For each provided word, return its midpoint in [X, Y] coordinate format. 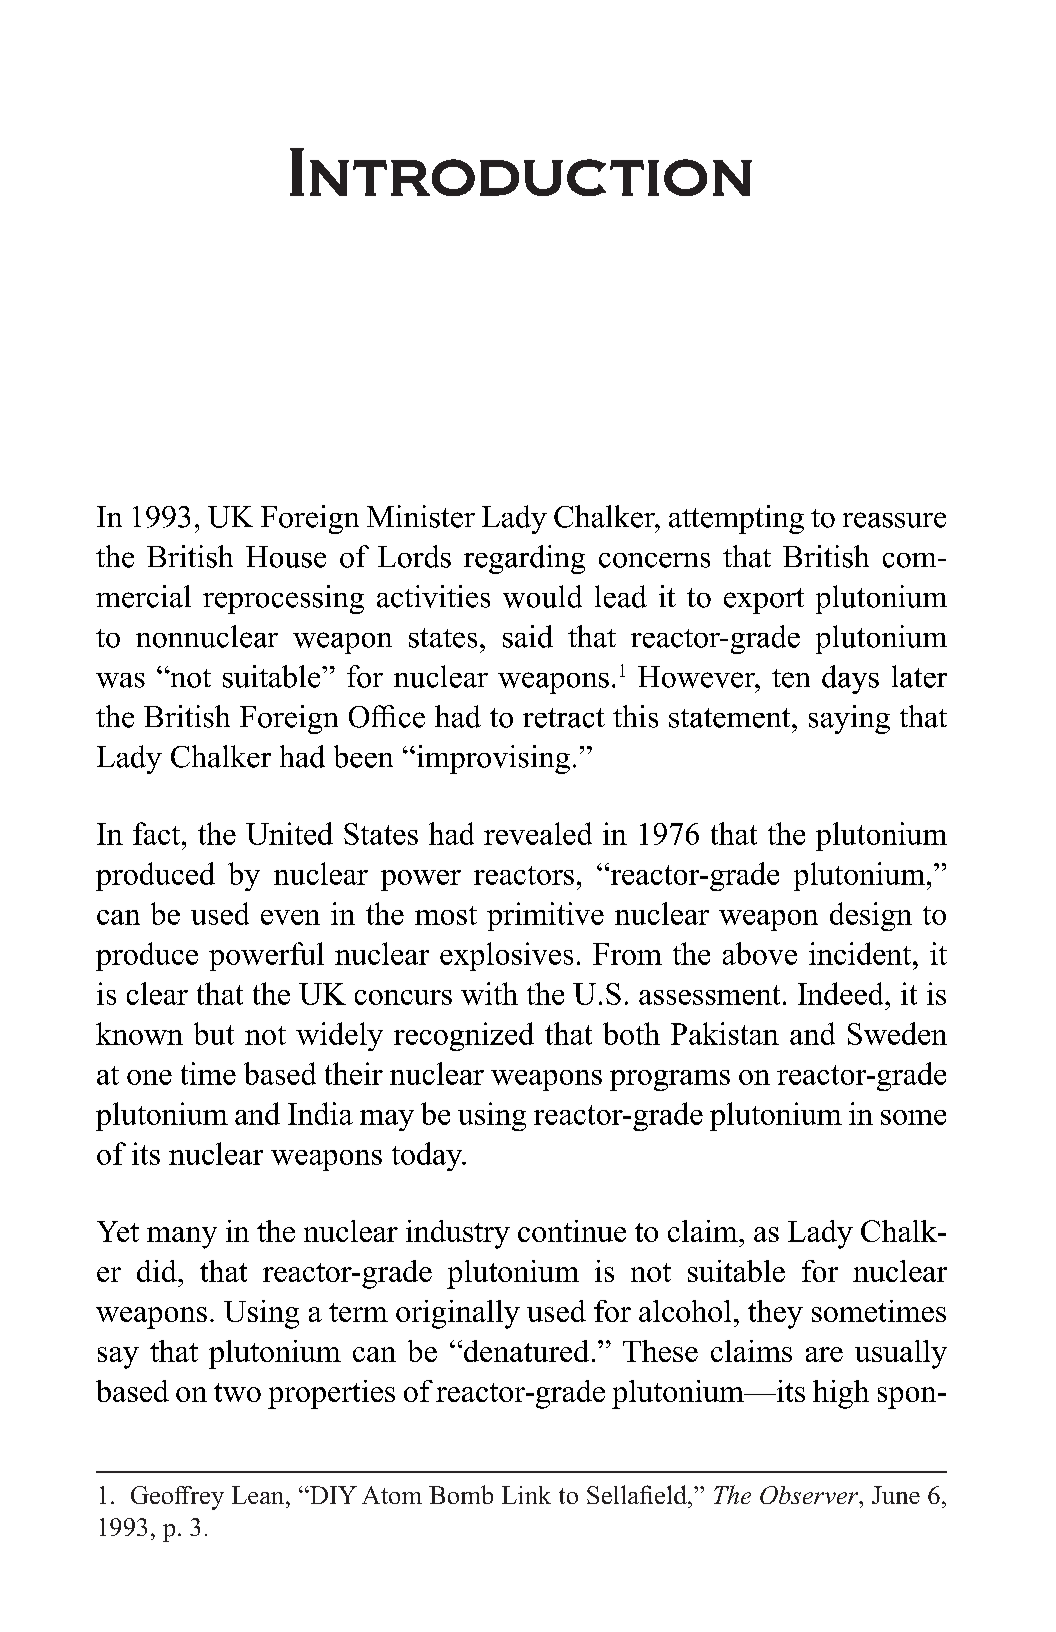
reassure [894, 520]
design [871, 916]
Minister [421, 516]
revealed [538, 833]
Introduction [521, 172]
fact [158, 833]
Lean [259, 1495]
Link [526, 1495]
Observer [810, 1495]
